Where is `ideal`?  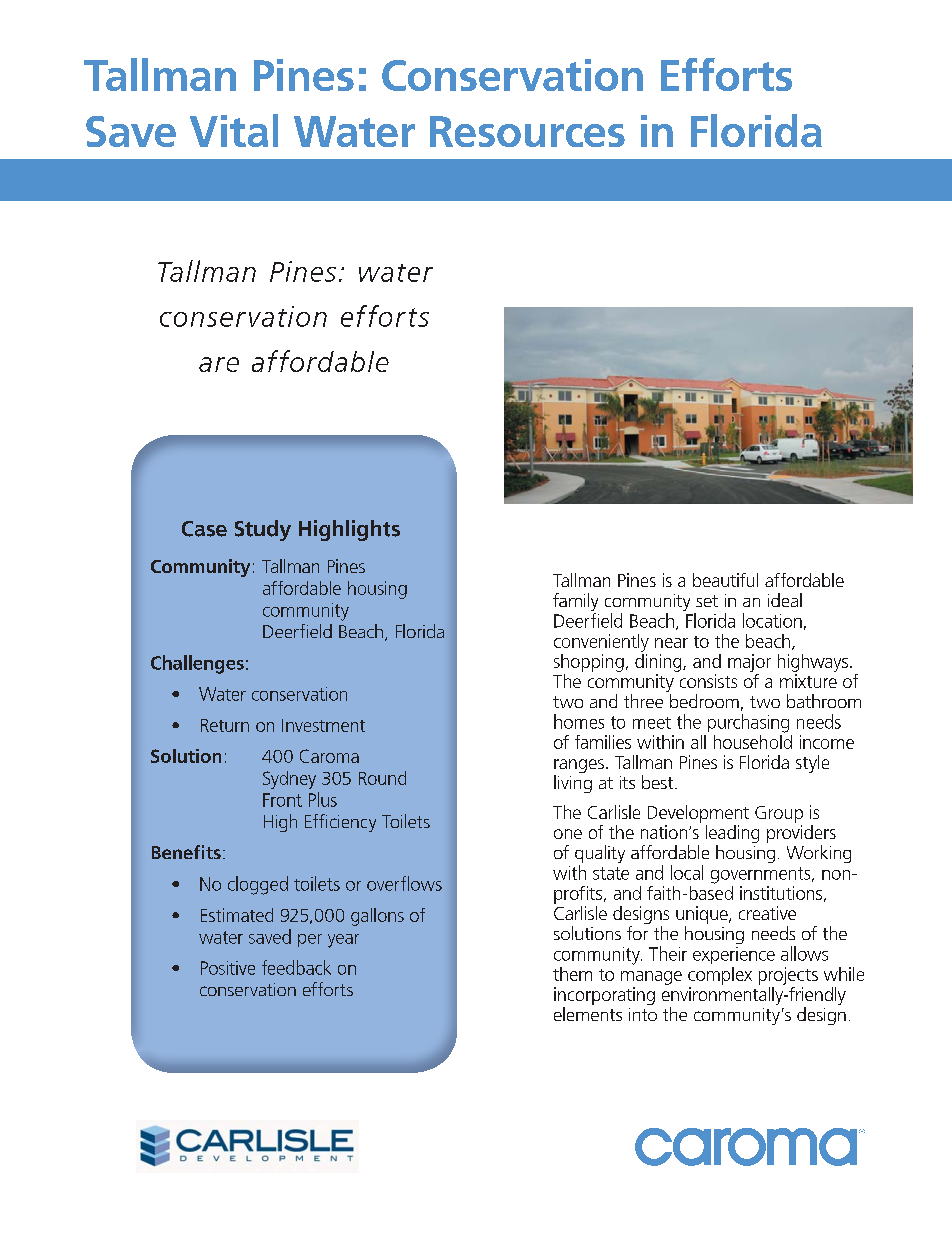
ideal is located at coordinates (785, 600).
